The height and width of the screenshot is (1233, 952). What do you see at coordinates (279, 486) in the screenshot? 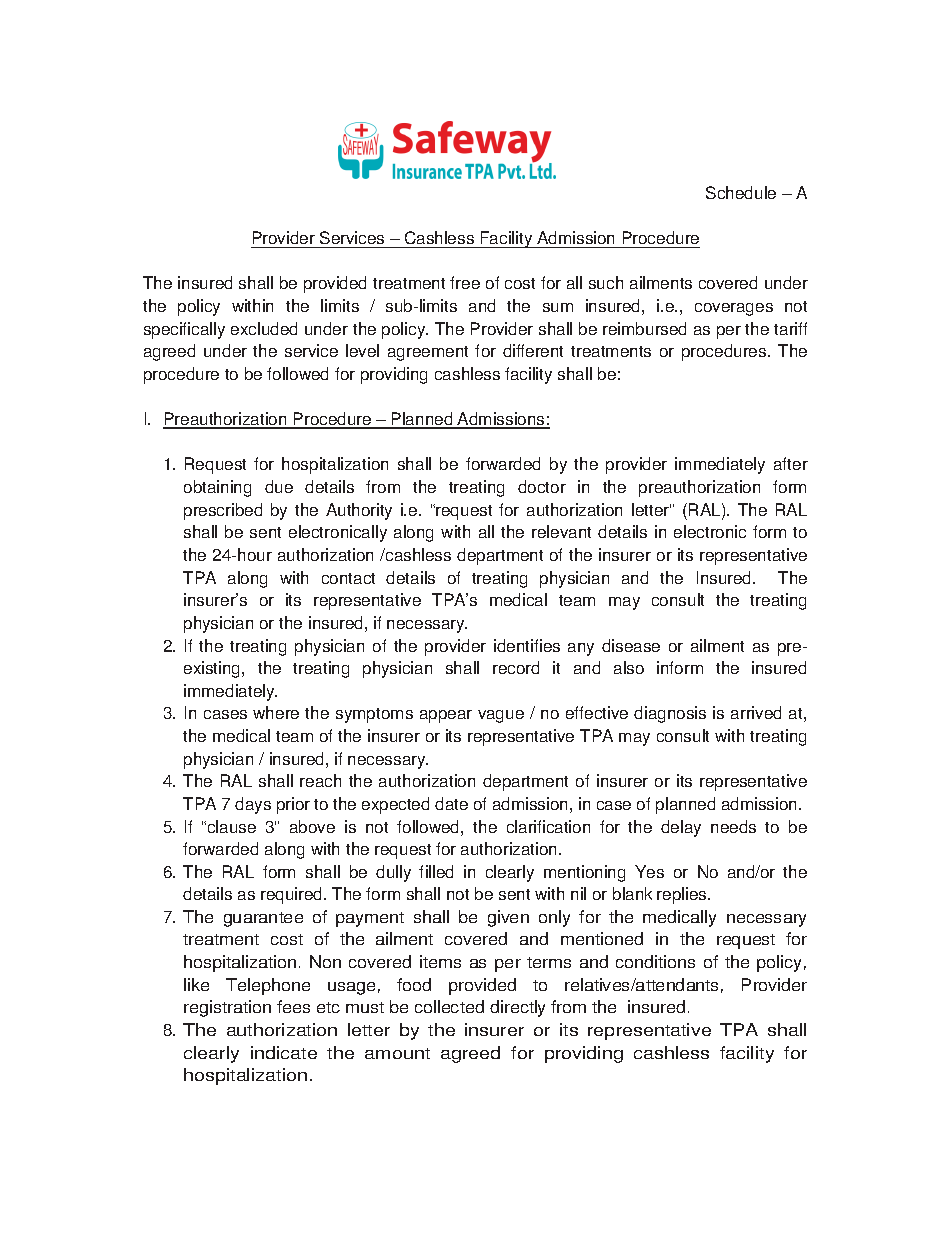
I see `due` at bounding box center [279, 486].
